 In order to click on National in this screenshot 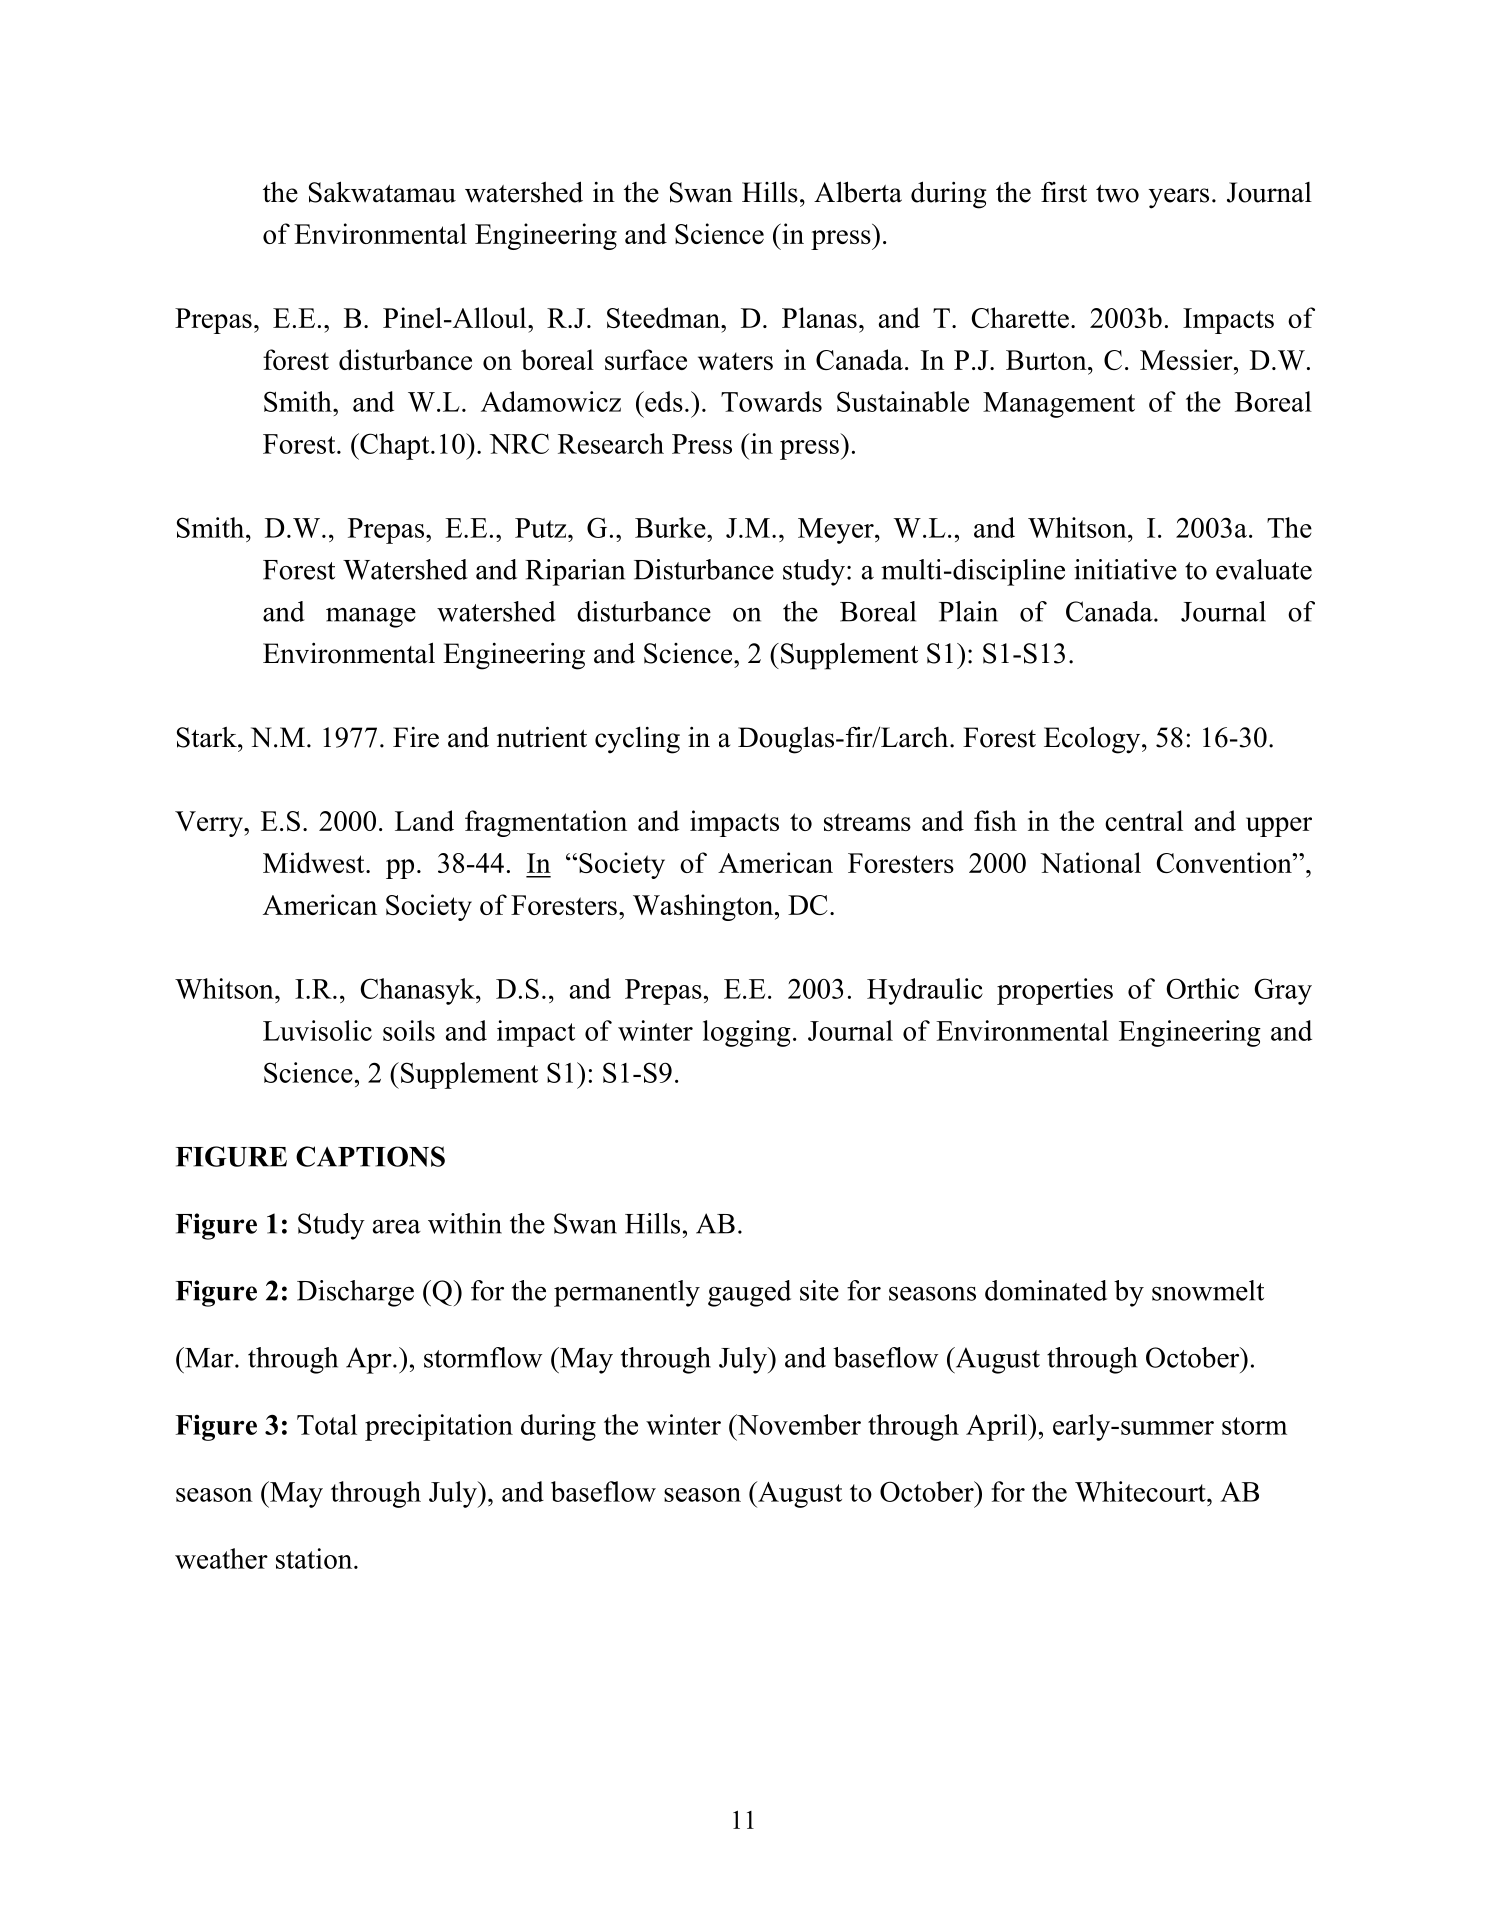, I will do `click(1090, 862)`.
